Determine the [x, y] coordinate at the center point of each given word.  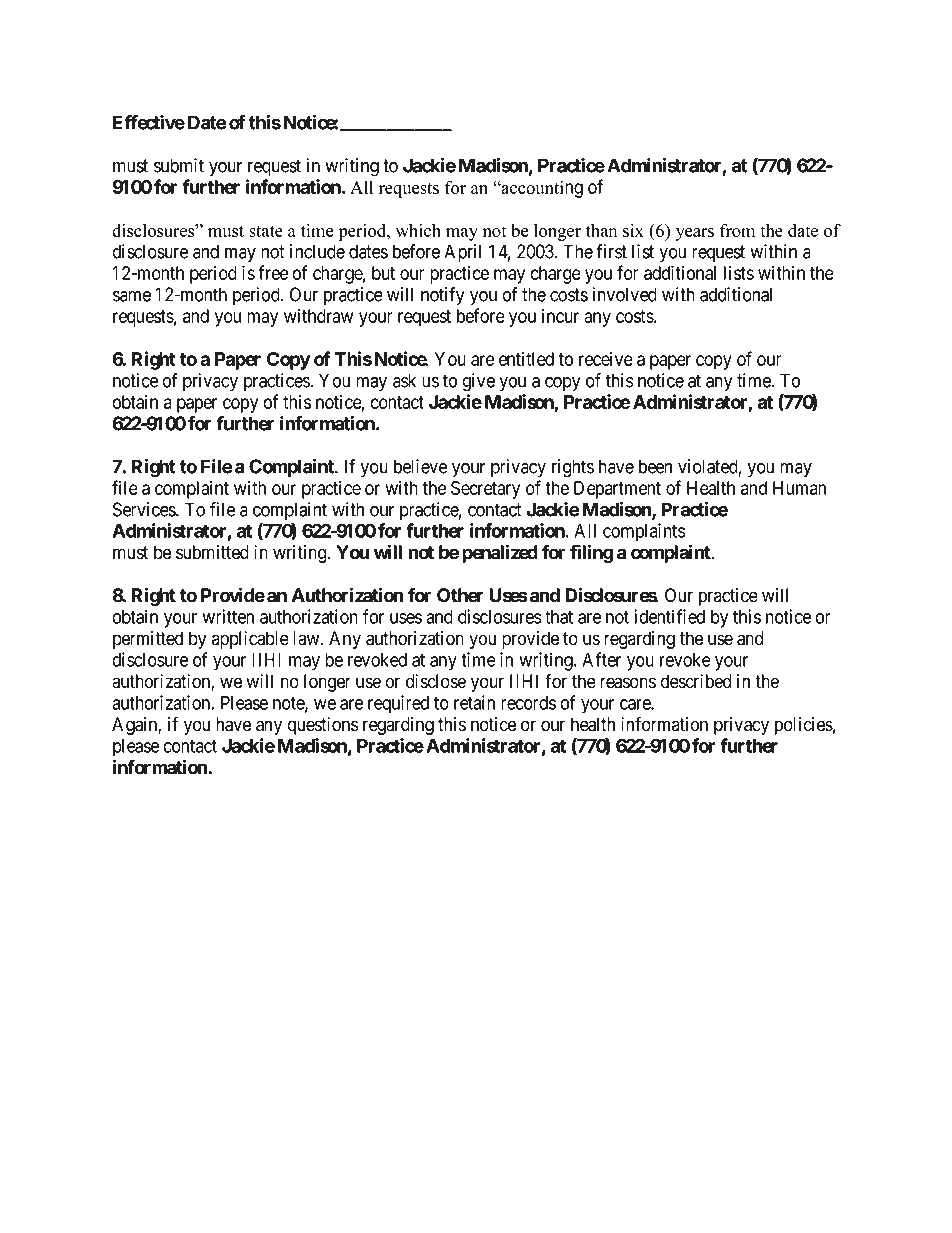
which [418, 230]
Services [145, 509]
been [655, 466]
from [737, 230]
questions [322, 726]
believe [420, 466]
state [266, 231]
